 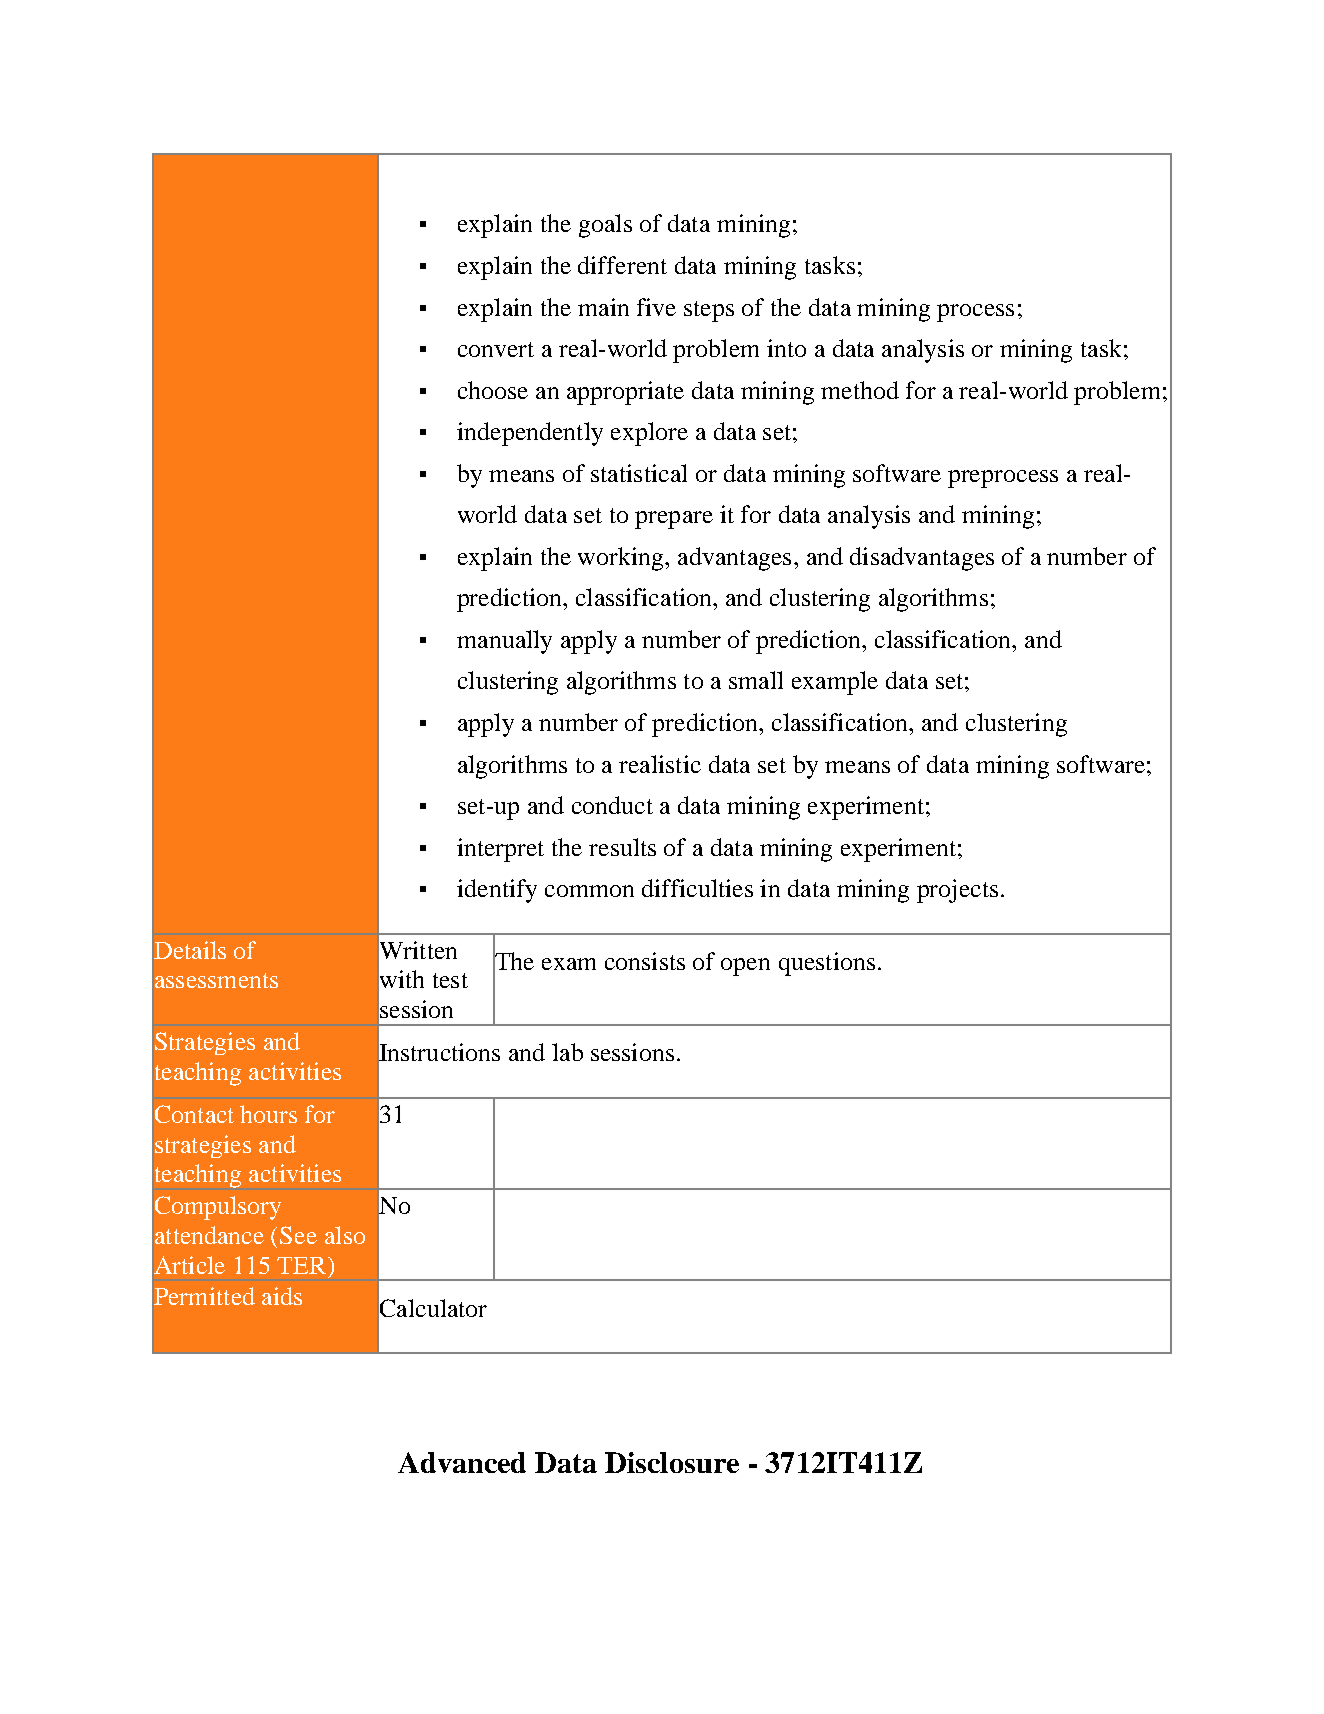 I want to click on aids, so click(x=282, y=1296).
